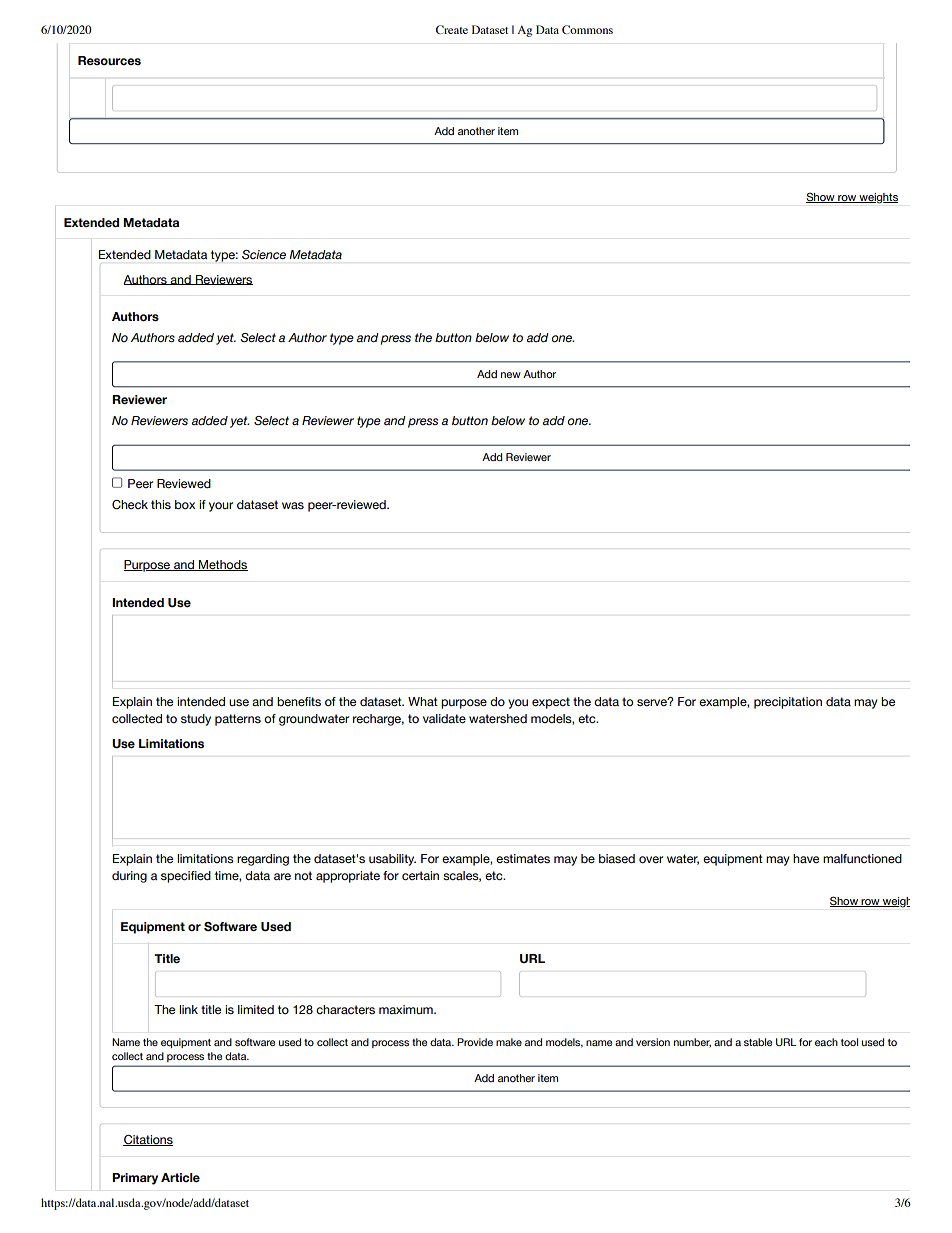 Image resolution: width=952 pixels, height=1233 pixels. What do you see at coordinates (788, 703) in the document?
I see `precipitation` at bounding box center [788, 703].
